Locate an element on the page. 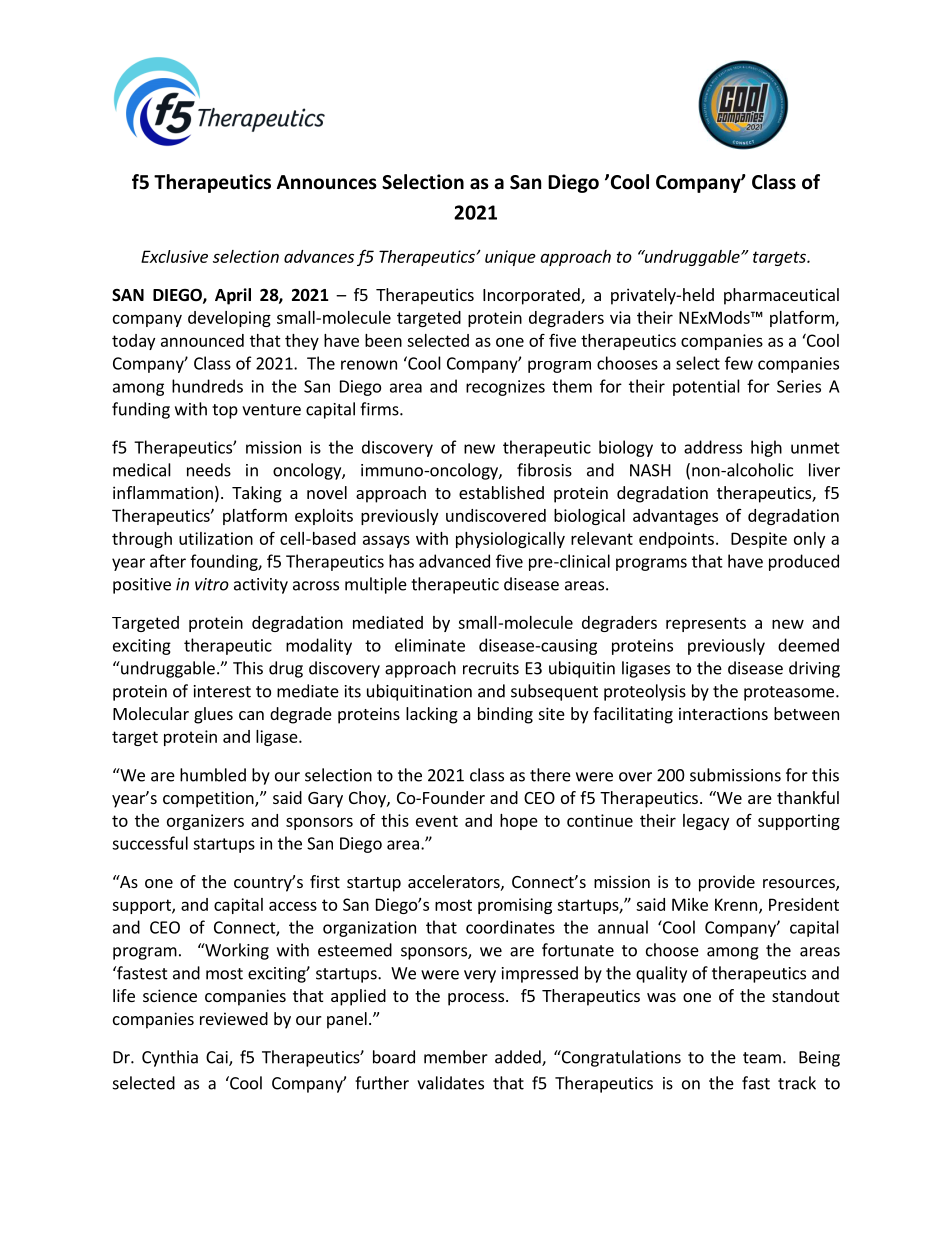 This image has width=952, height=1233. member is located at coordinates (456, 1057).
